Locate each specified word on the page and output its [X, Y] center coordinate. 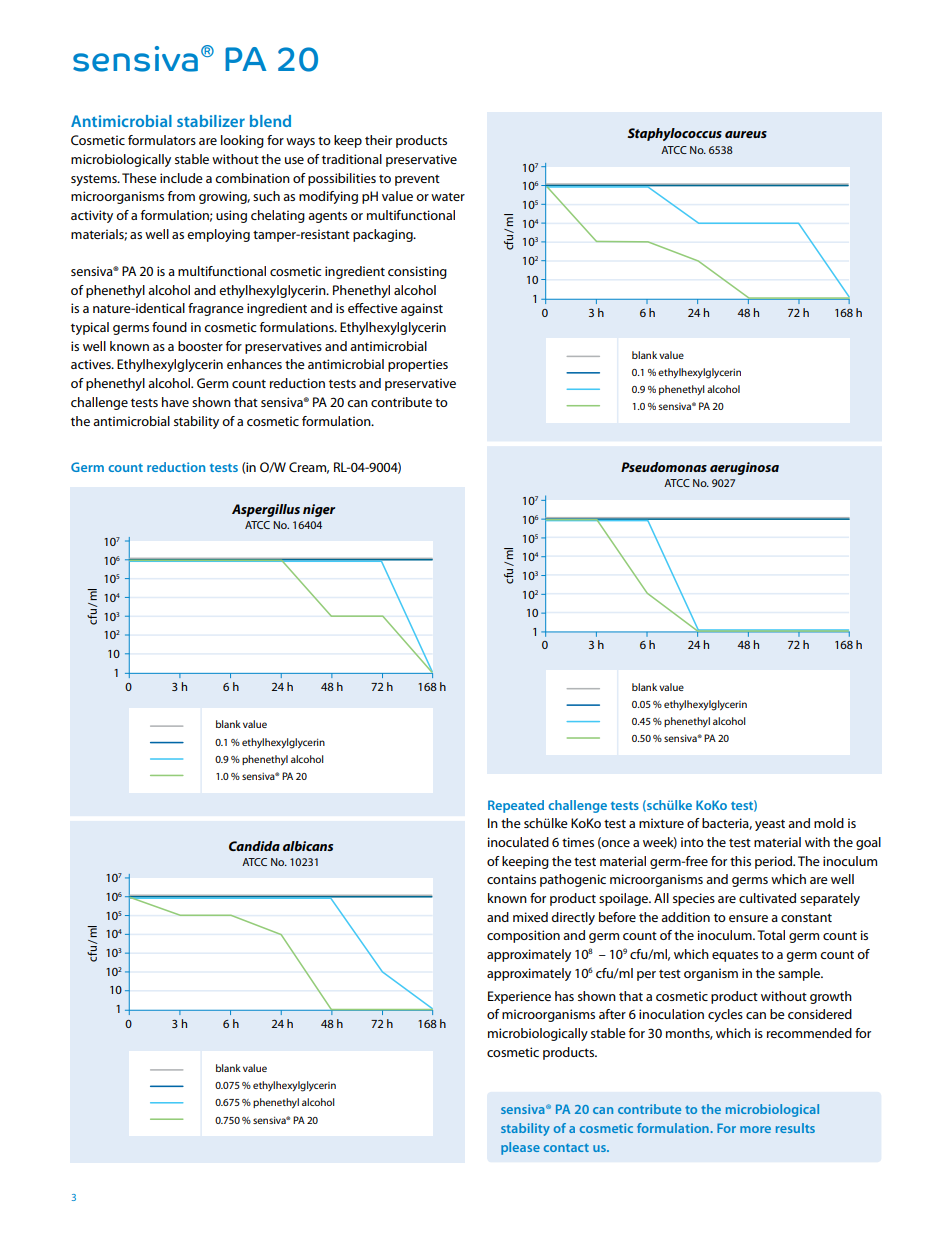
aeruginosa [744, 468]
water [448, 196]
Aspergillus [266, 510]
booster [200, 346]
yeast [770, 825]
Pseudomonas [664, 467]
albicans [308, 846]
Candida [254, 846]
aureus [746, 134]
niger [319, 510]
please [520, 1148]
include [181, 178]
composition [523, 936]
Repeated [516, 806]
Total [771, 935]
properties [418, 365]
